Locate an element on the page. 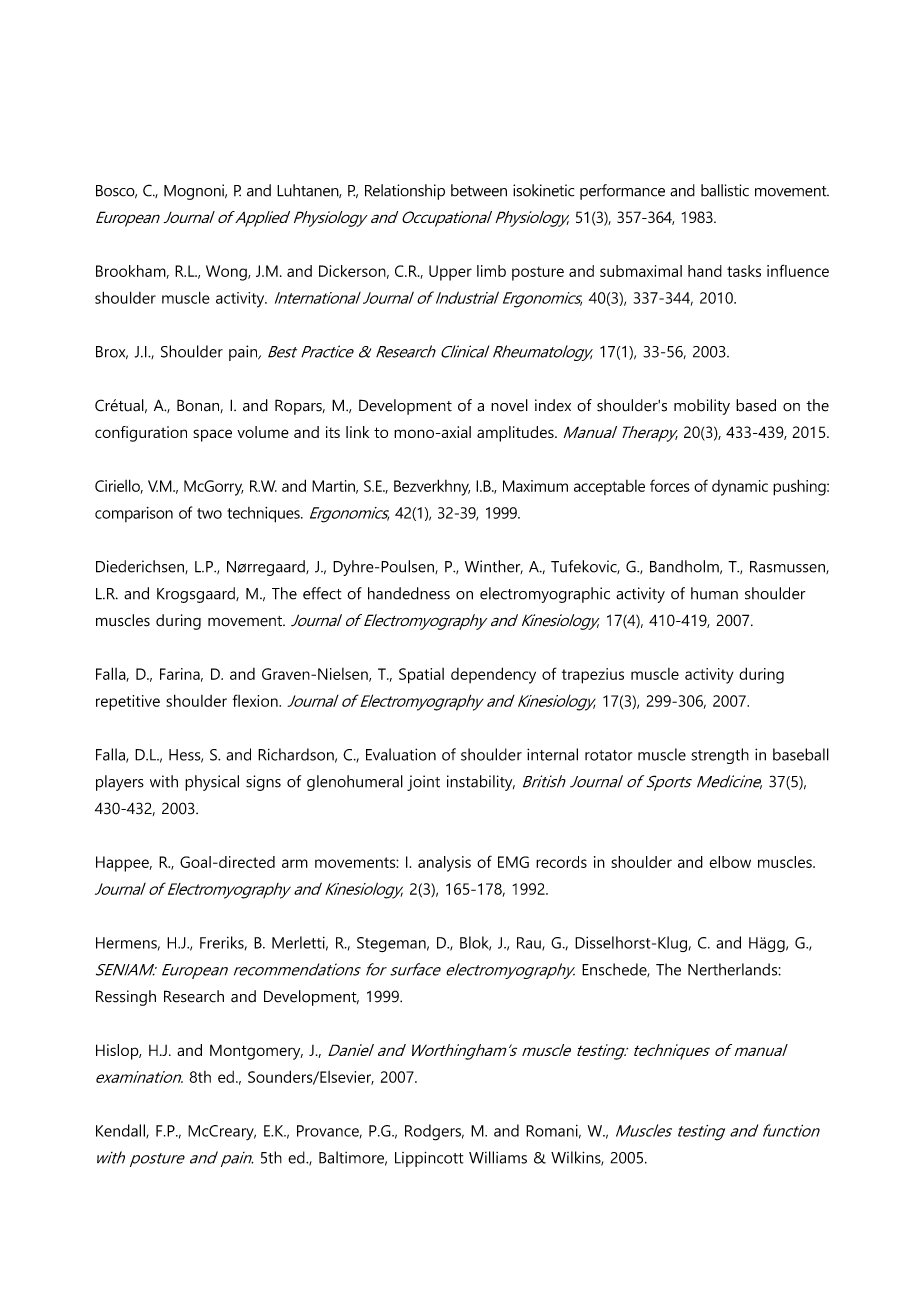  strength is located at coordinates (720, 756).
